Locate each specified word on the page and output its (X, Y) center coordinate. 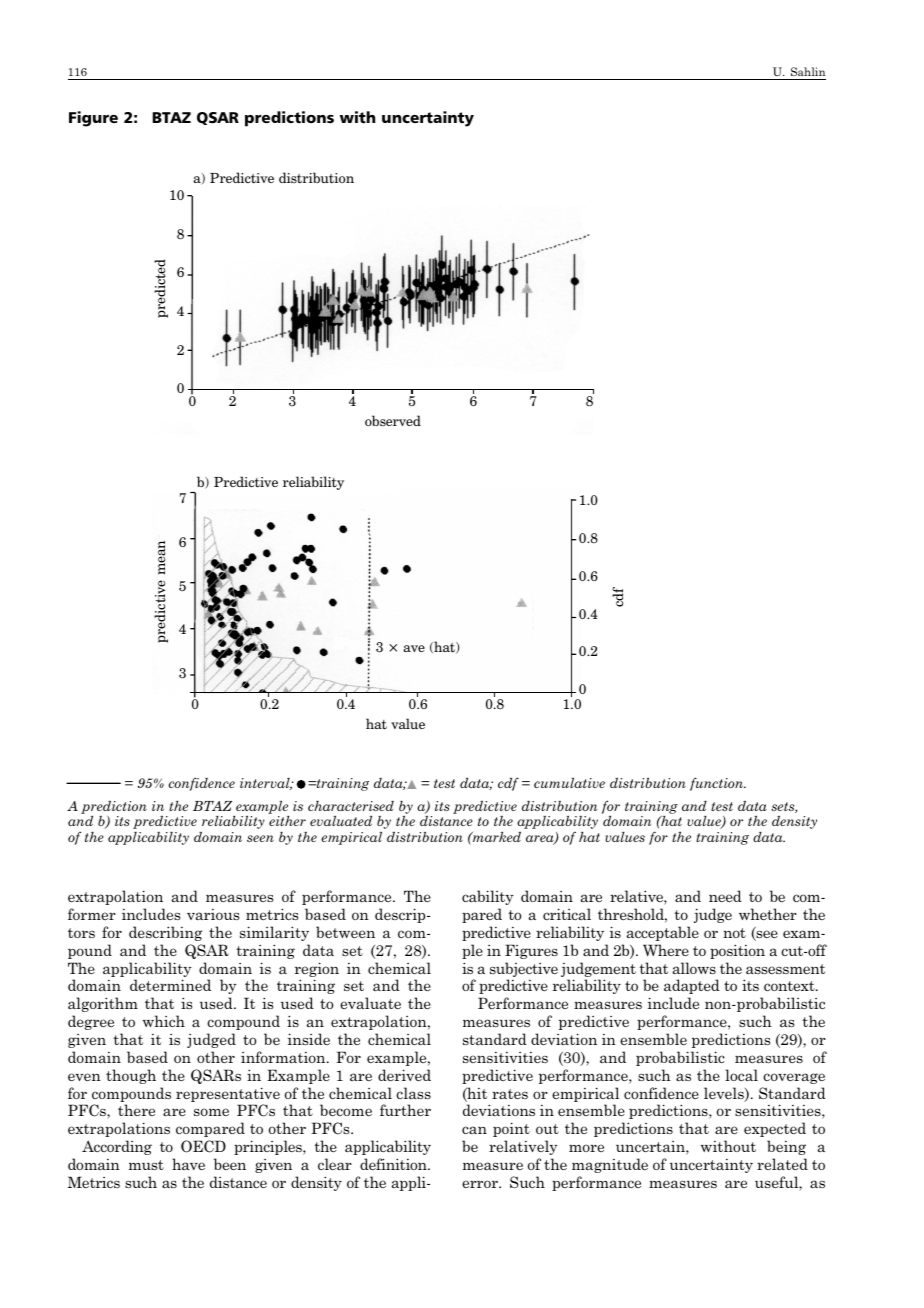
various (213, 914)
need (725, 896)
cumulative (569, 783)
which (164, 1021)
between (345, 932)
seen (260, 838)
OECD (203, 1146)
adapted (692, 986)
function (718, 784)
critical (567, 914)
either (287, 821)
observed (393, 421)
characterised (351, 806)
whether (768, 914)
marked (496, 837)
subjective (524, 969)
